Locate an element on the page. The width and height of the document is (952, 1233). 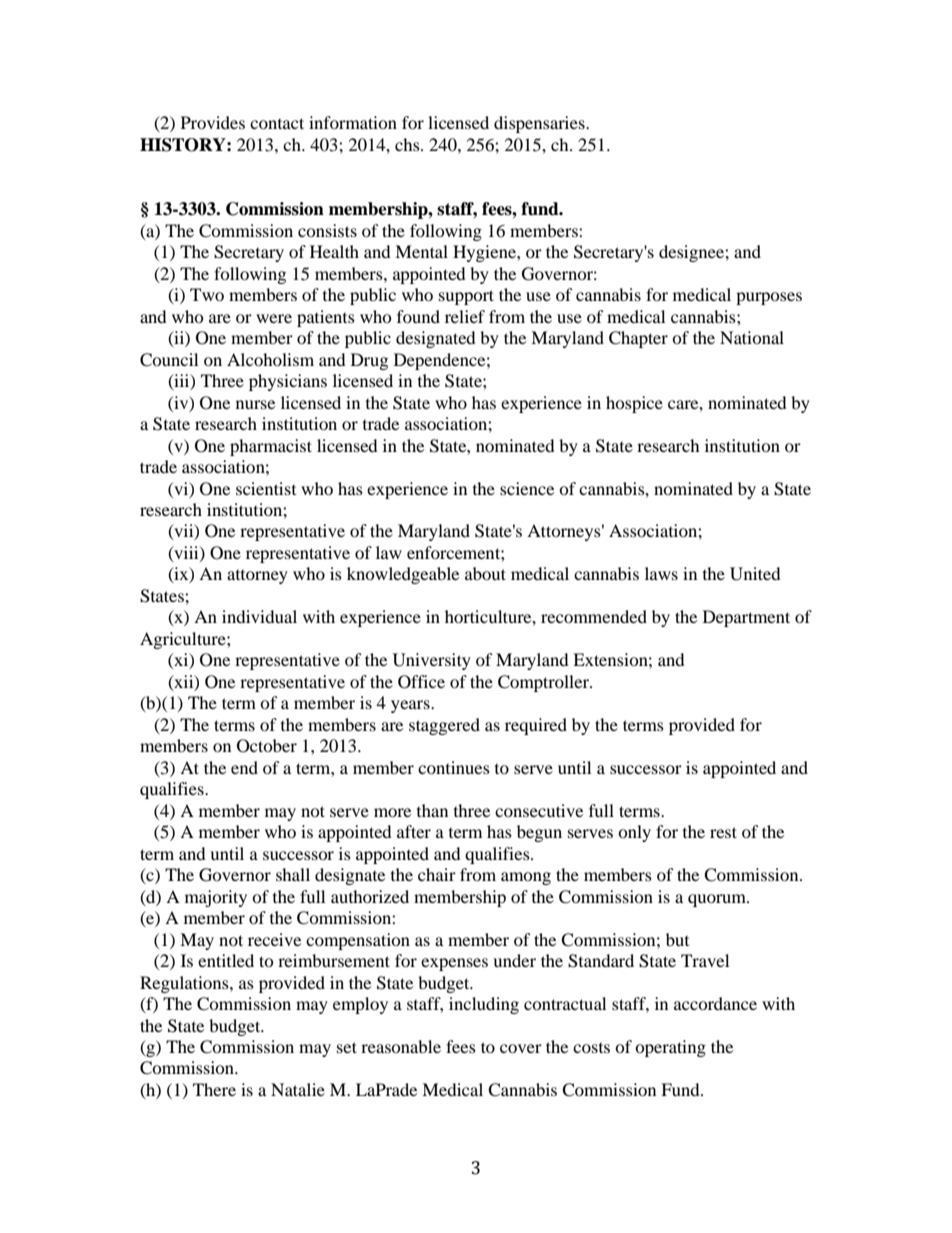
cover is located at coordinates (521, 1048).
